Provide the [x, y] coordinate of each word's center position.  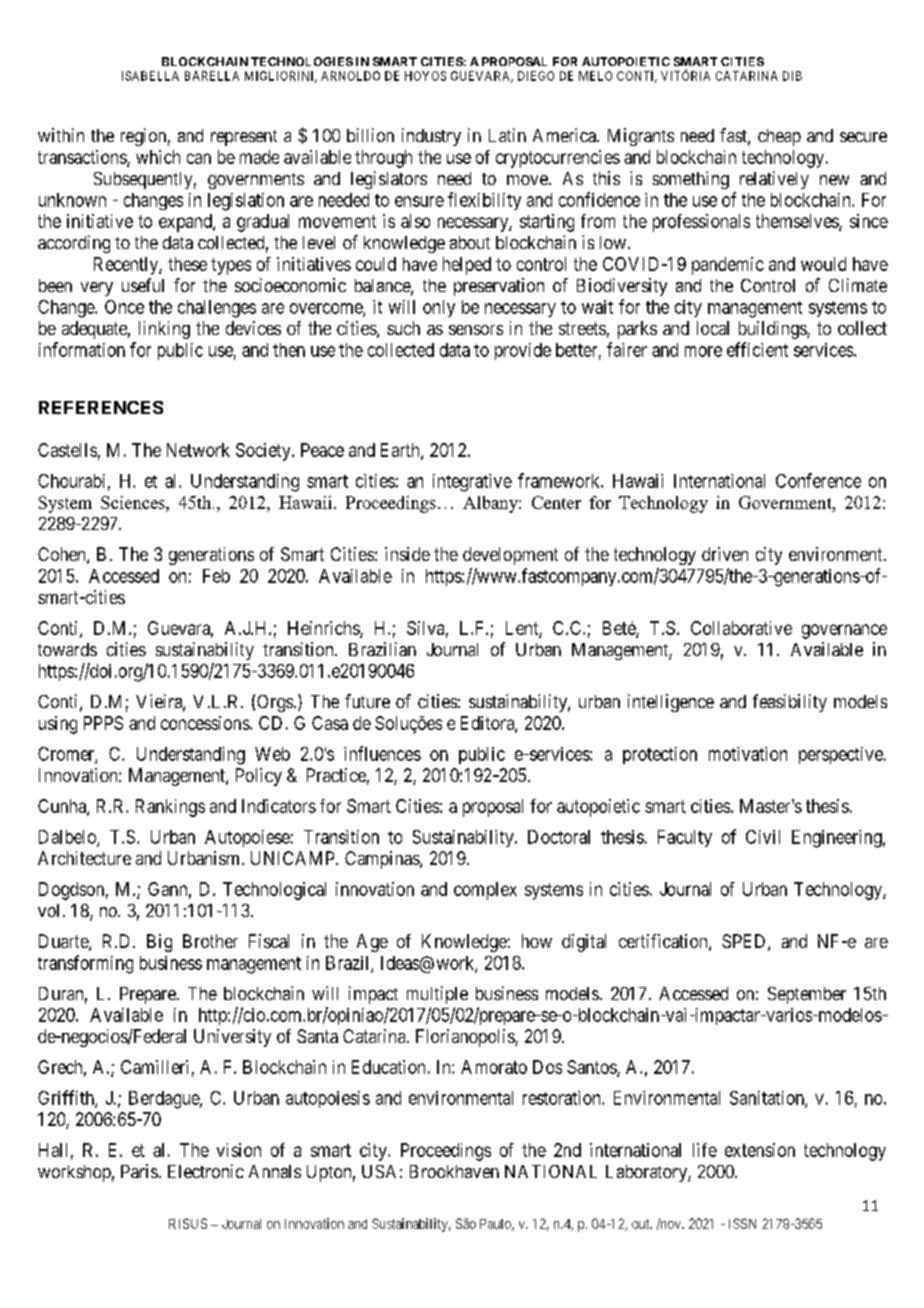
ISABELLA [150, 76]
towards [67, 649]
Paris [139, 1171]
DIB [792, 76]
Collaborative [741, 628]
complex [485, 891]
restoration [563, 1098]
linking [164, 330]
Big [159, 943]
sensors [476, 330]
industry [431, 137]
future [367, 701]
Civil [763, 837]
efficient [757, 349]
